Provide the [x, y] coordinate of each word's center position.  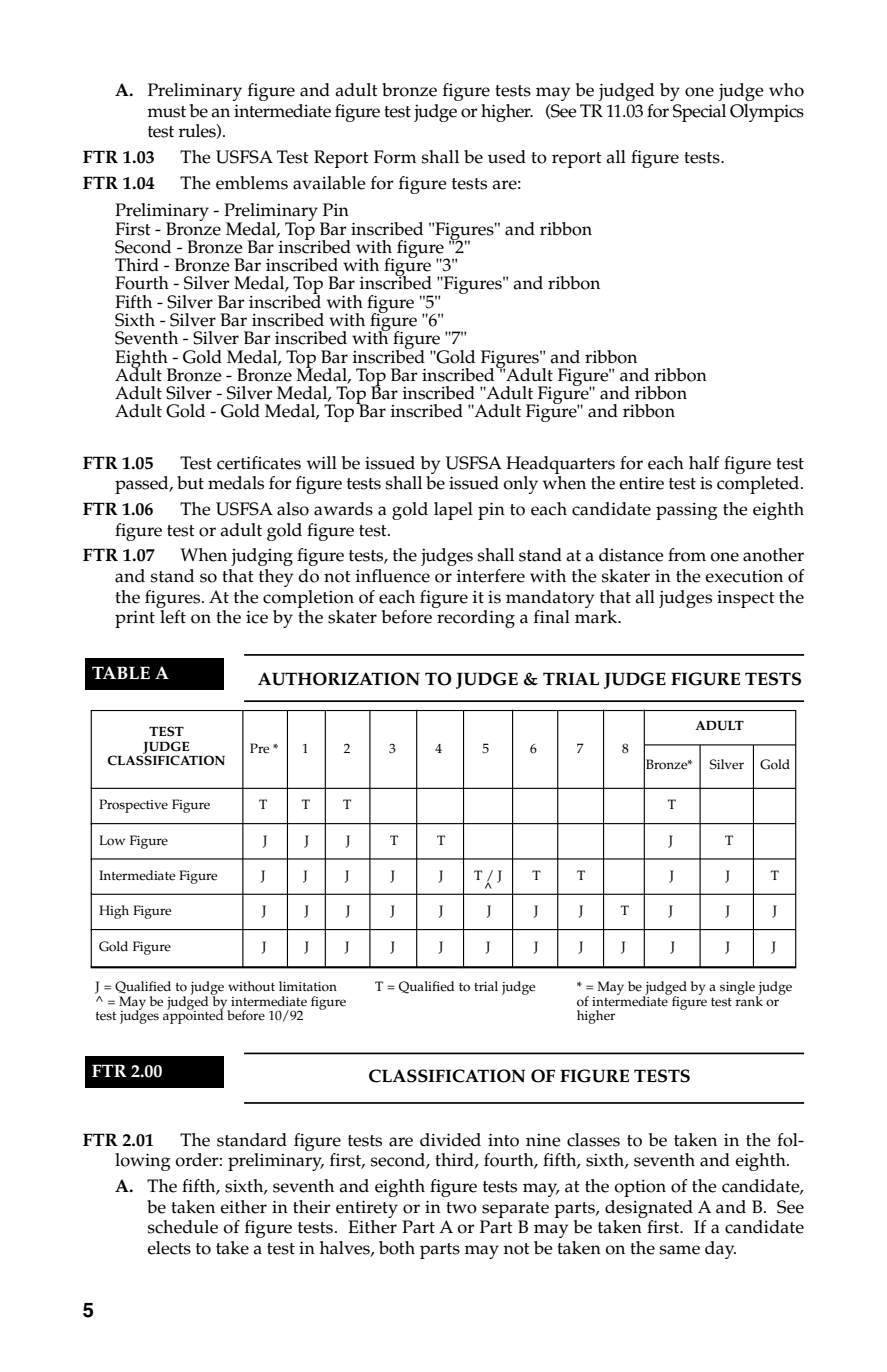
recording [476, 619]
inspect [746, 599]
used [507, 157]
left [173, 617]
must [166, 112]
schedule [183, 1227]
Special [699, 113]
